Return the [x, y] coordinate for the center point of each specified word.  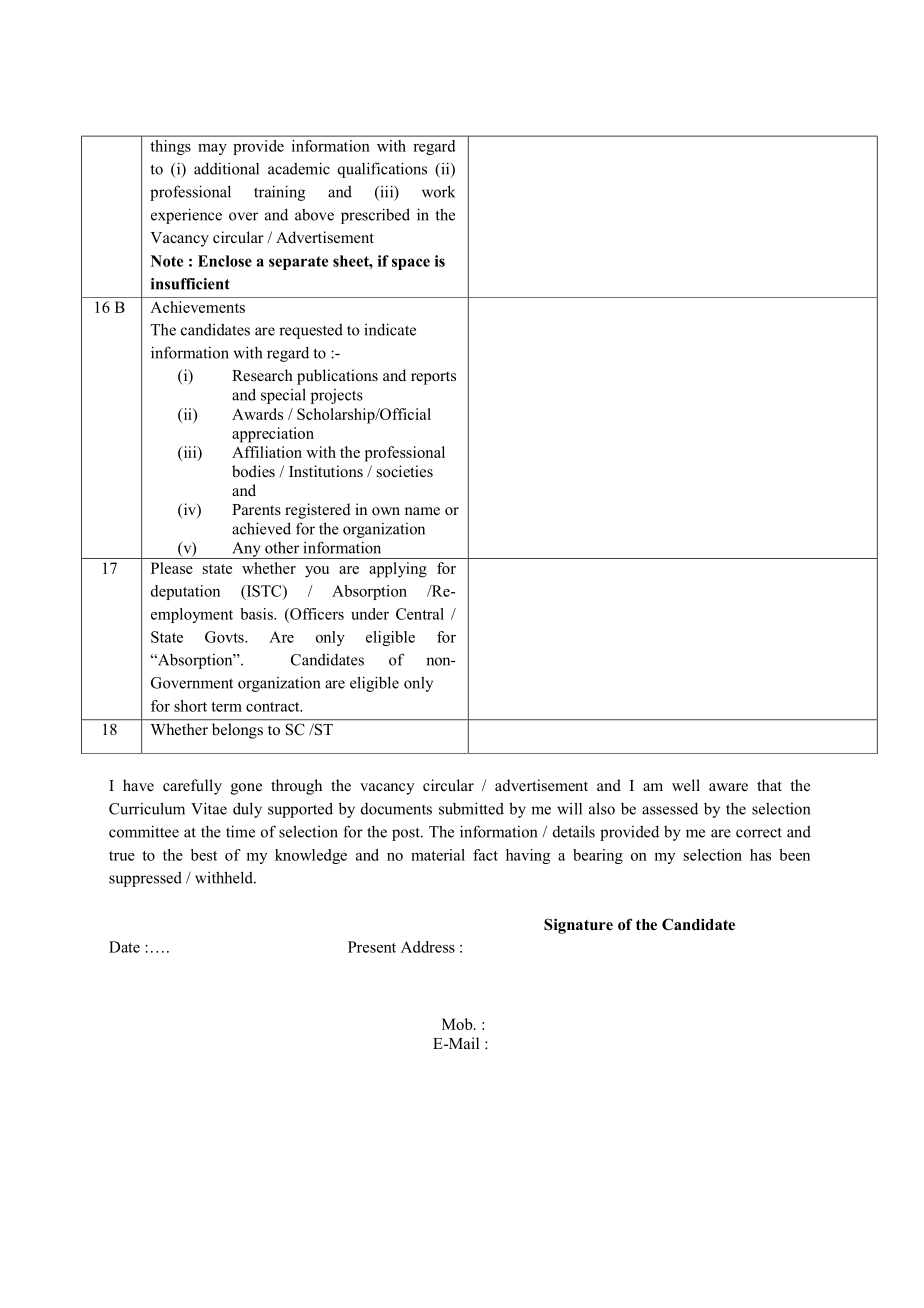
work [438, 191]
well [686, 785]
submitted [471, 808]
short [190, 706]
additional [226, 168]
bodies [253, 471]
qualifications [382, 170]
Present [372, 947]
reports [433, 378]
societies [405, 471]
